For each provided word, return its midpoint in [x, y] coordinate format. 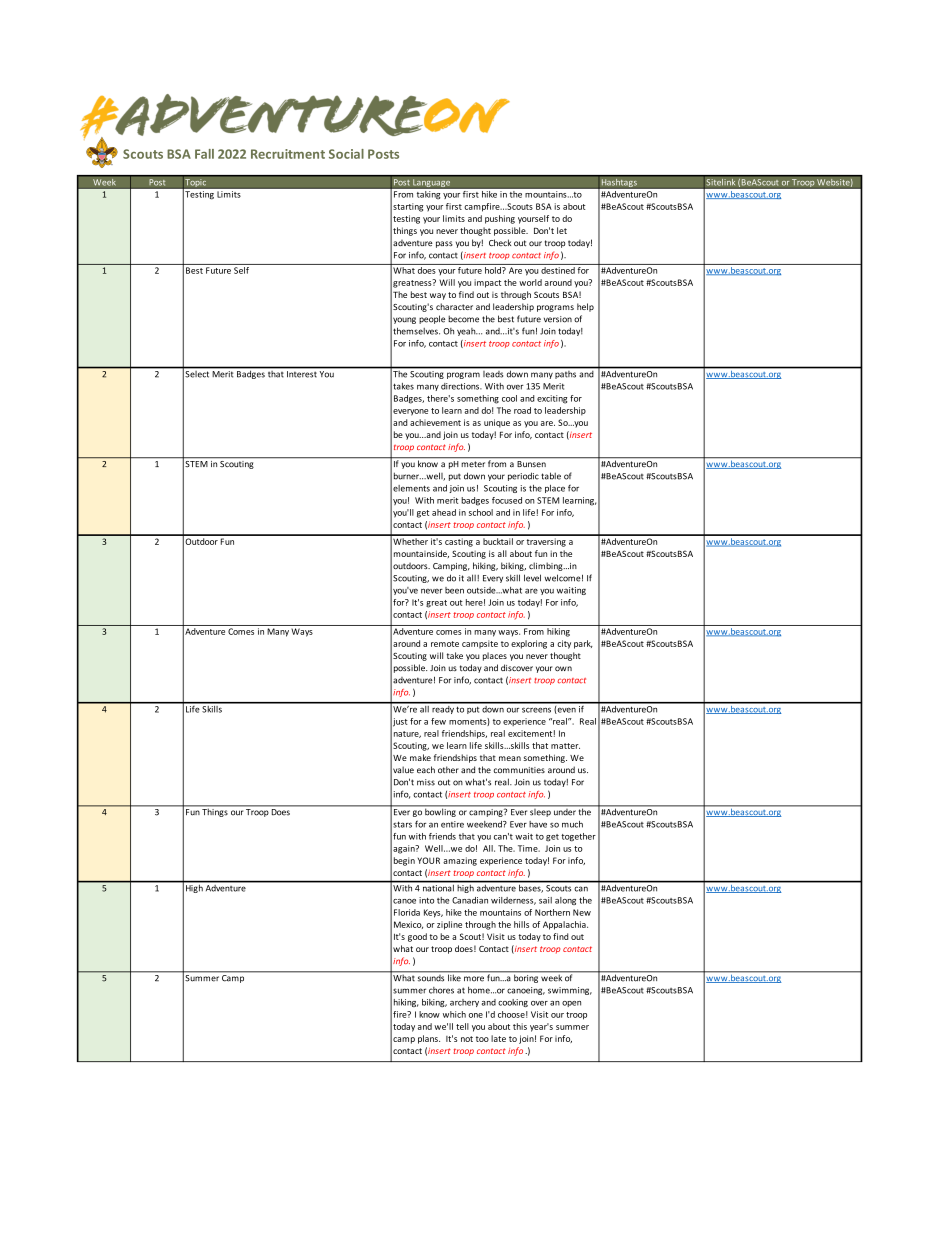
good [417, 937]
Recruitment [288, 154]
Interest [301, 374]
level [532, 578]
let [562, 230]
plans [429, 1039]
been [454, 590]
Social [346, 154]
